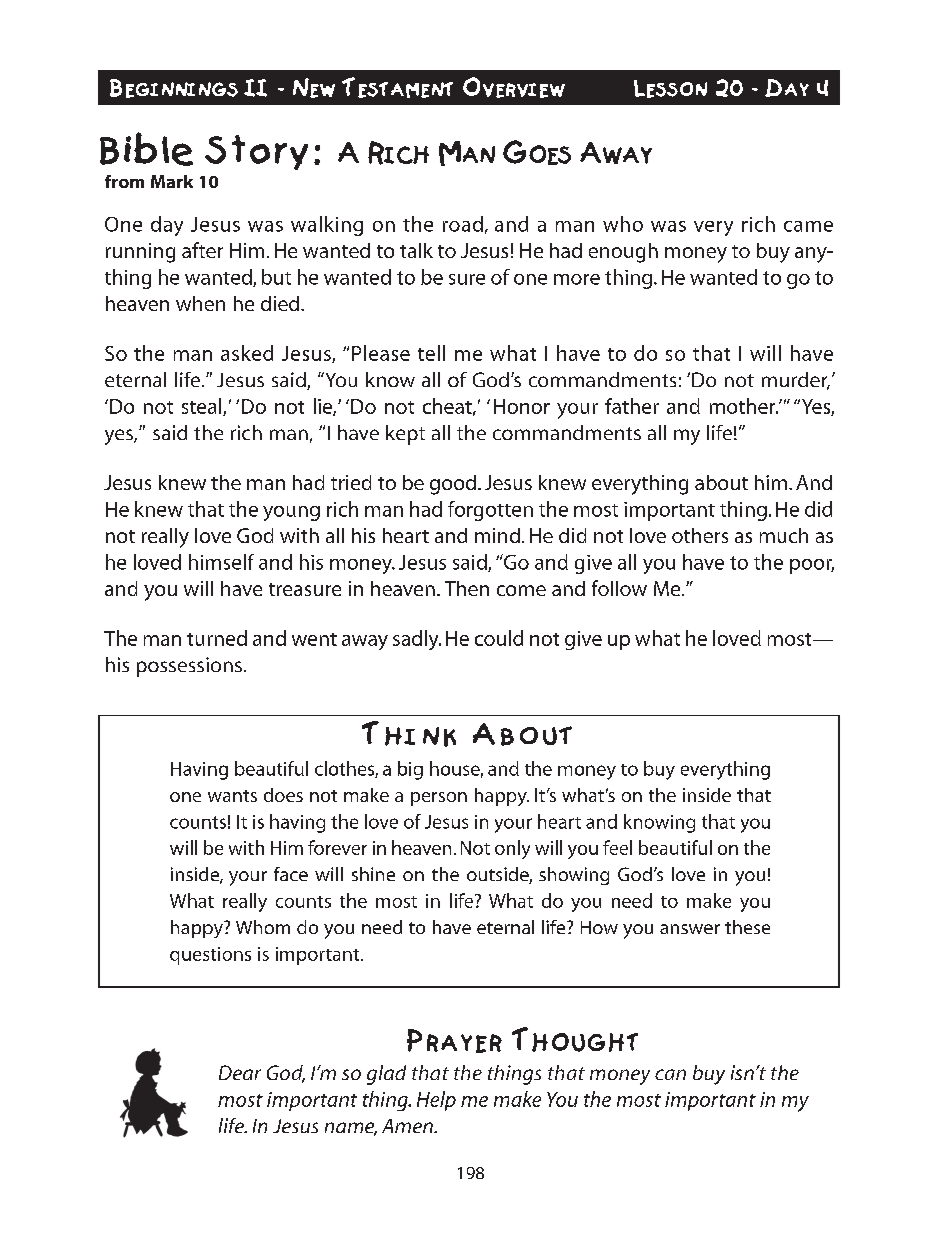  I want to click on came, so click(808, 226).
